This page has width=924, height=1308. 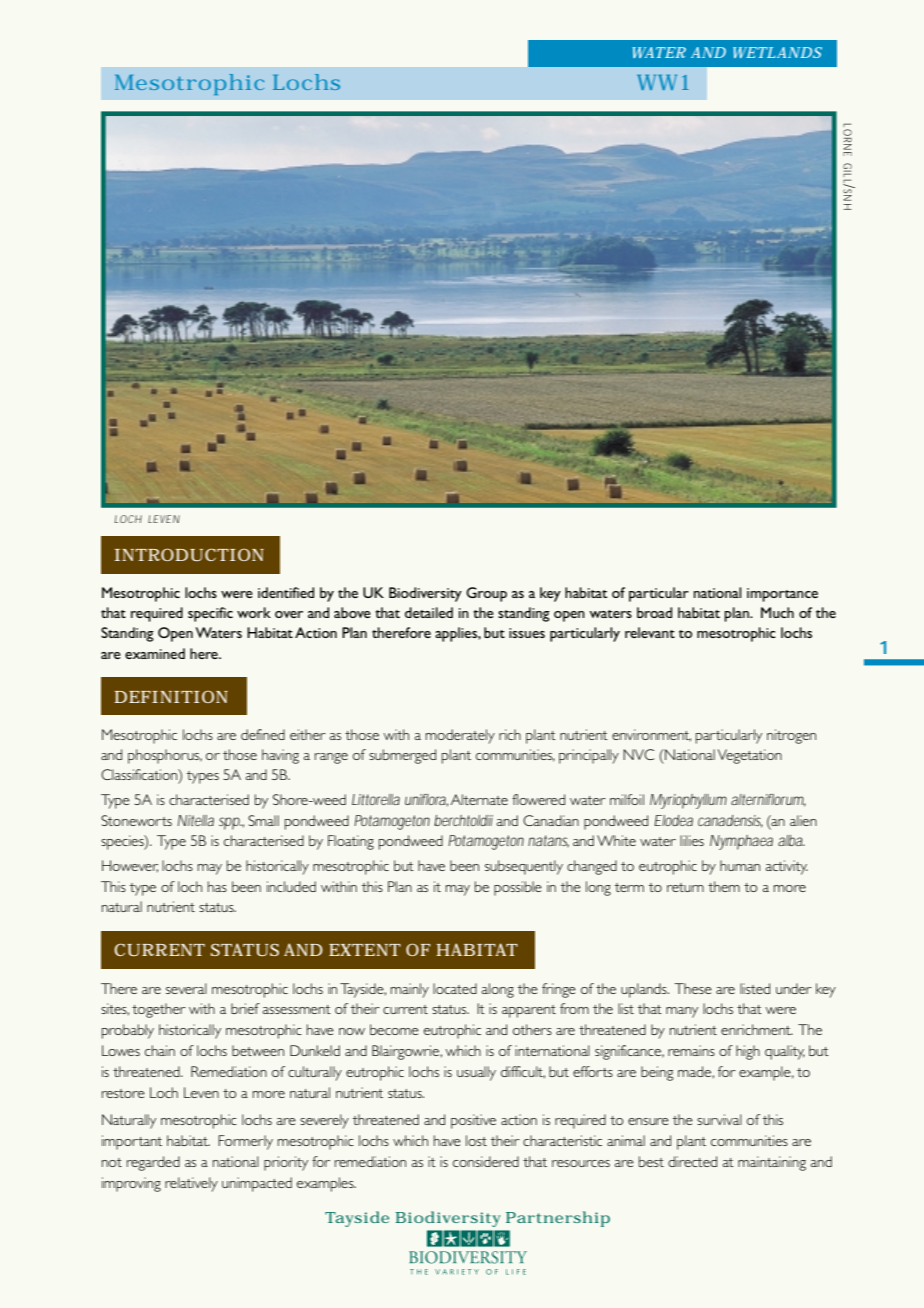 I want to click on defined, so click(x=263, y=734).
